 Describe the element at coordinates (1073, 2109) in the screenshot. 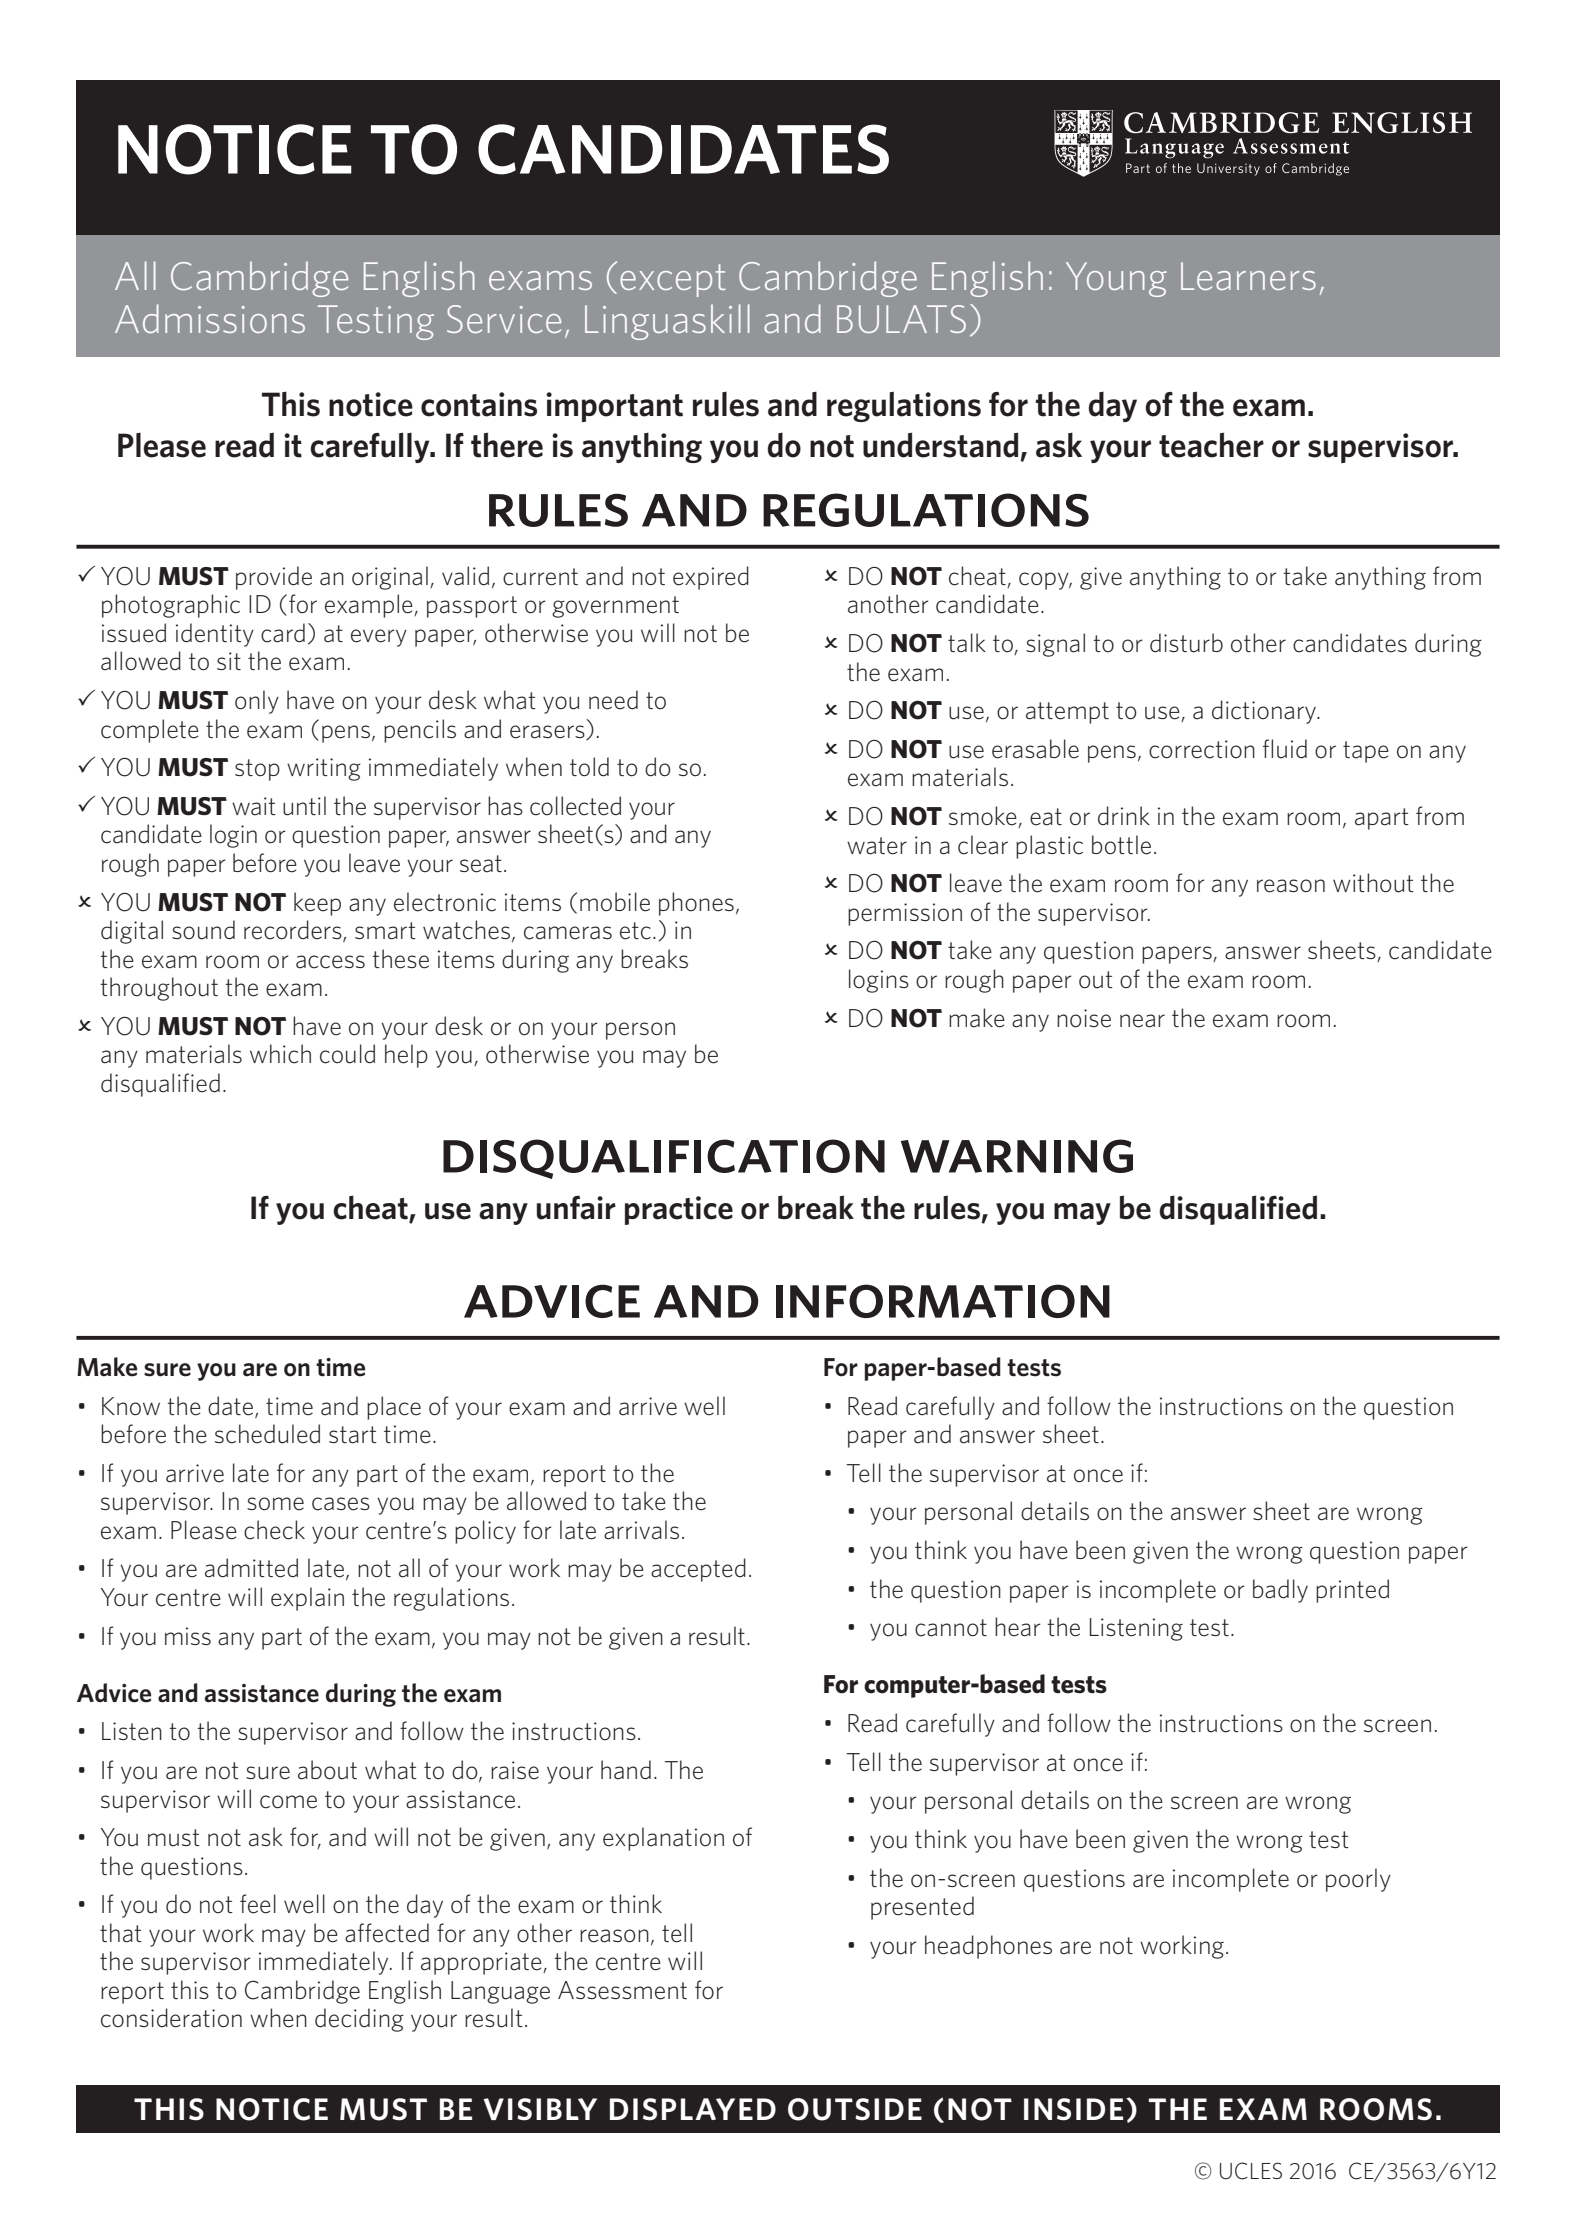

I see `INSIDE` at that location.
